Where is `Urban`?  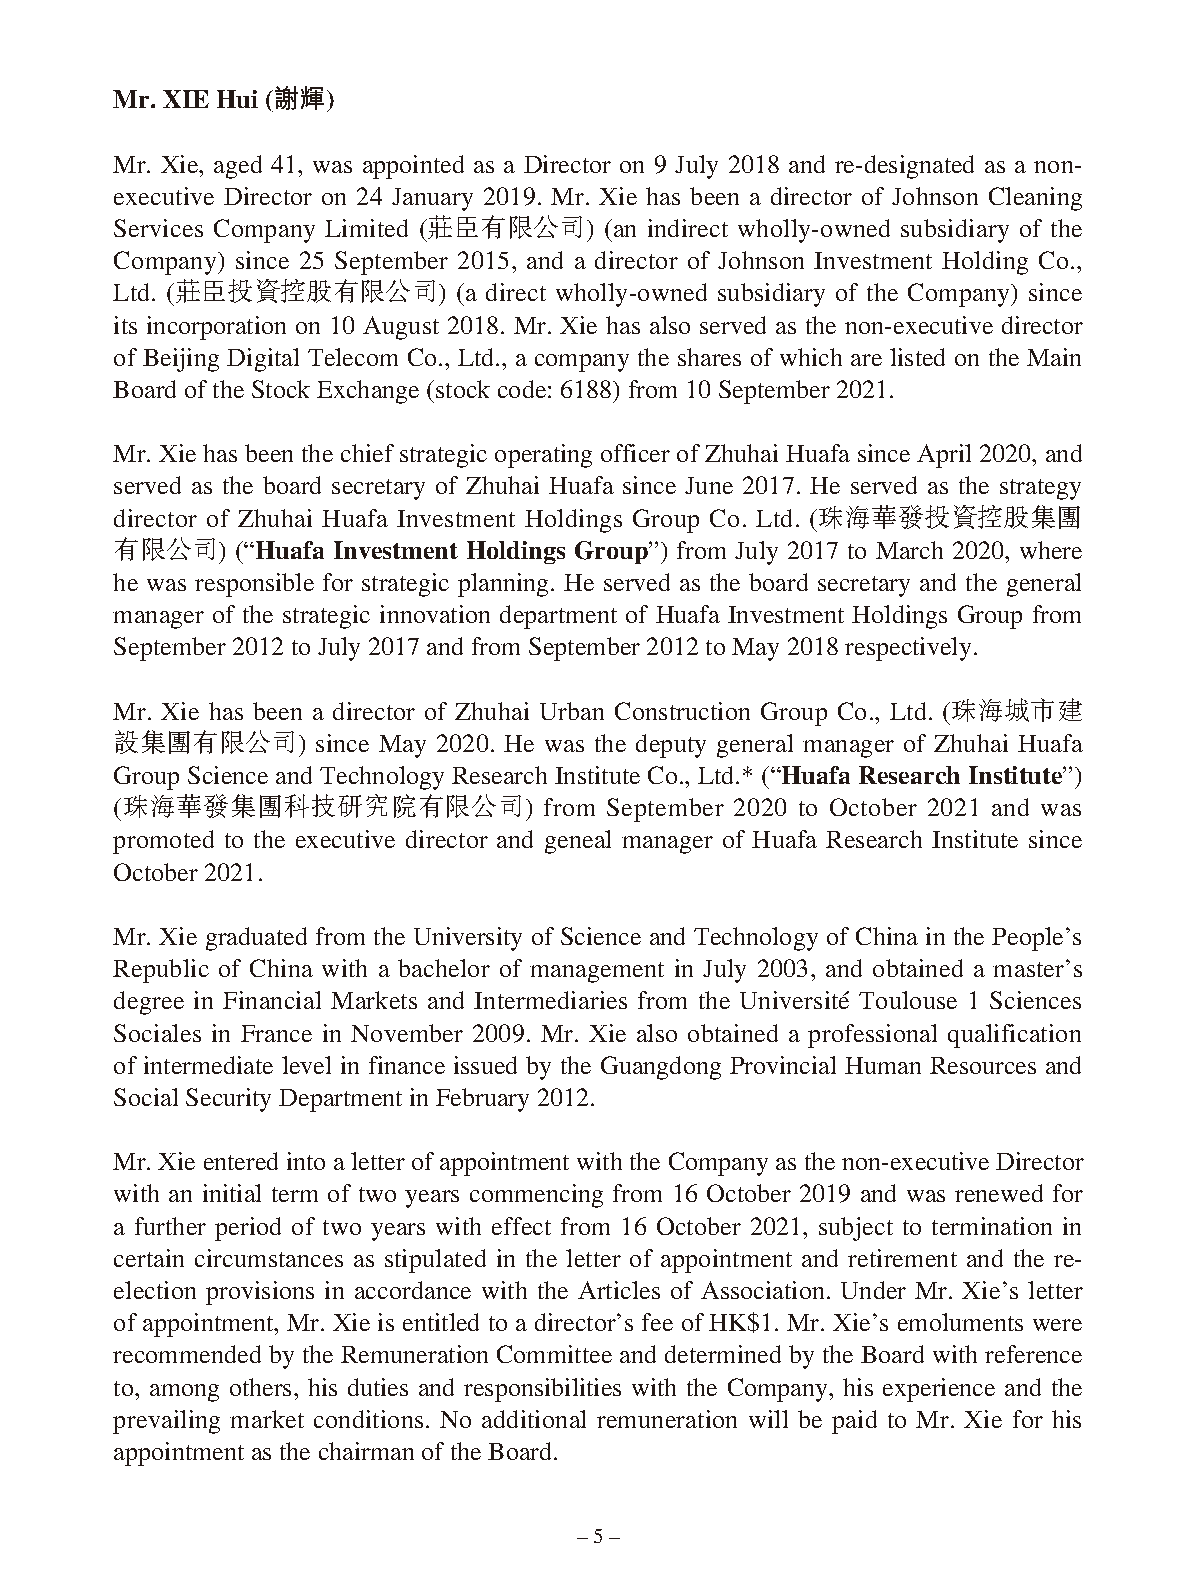
Urban is located at coordinates (572, 711).
